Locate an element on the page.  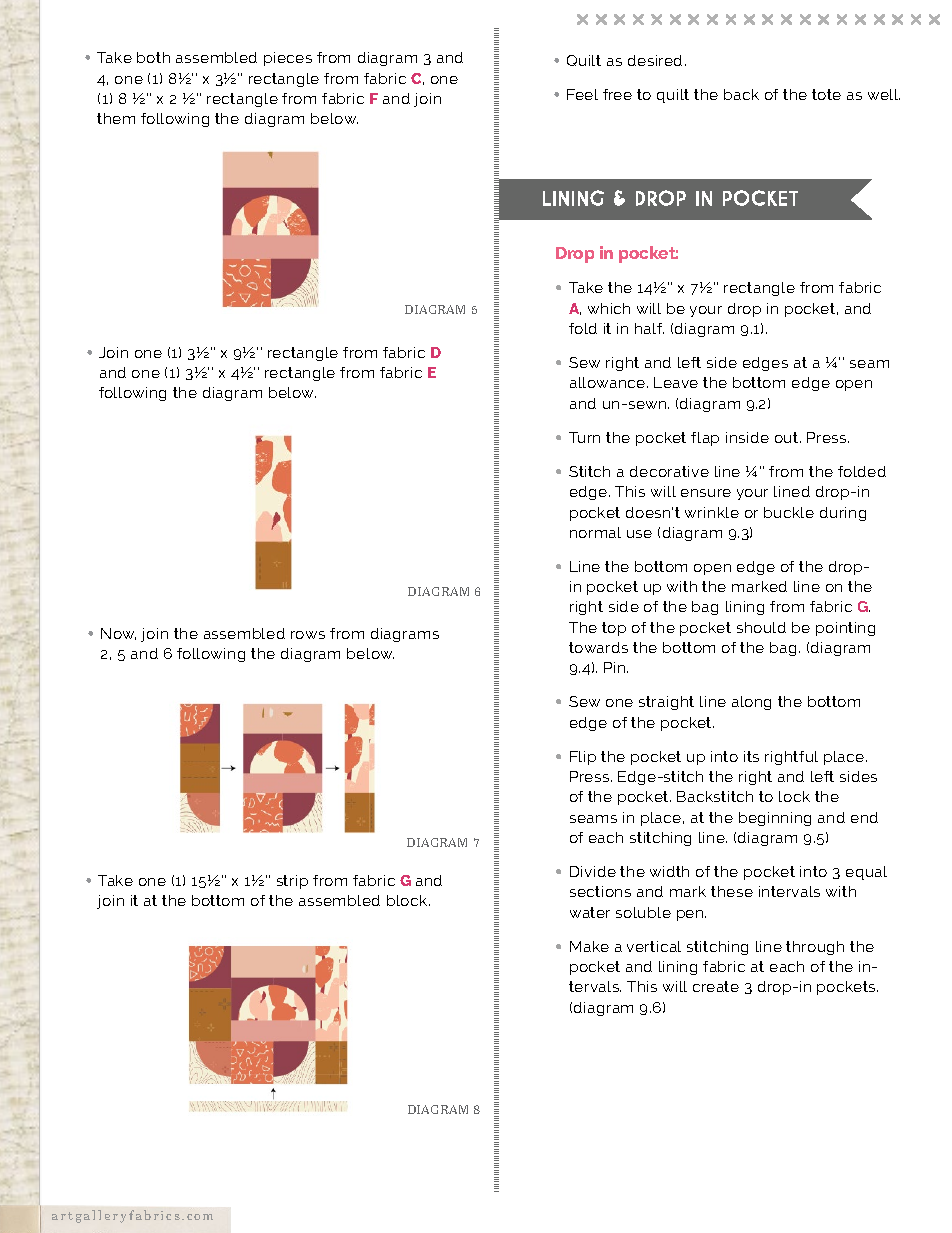
both is located at coordinates (153, 57).
